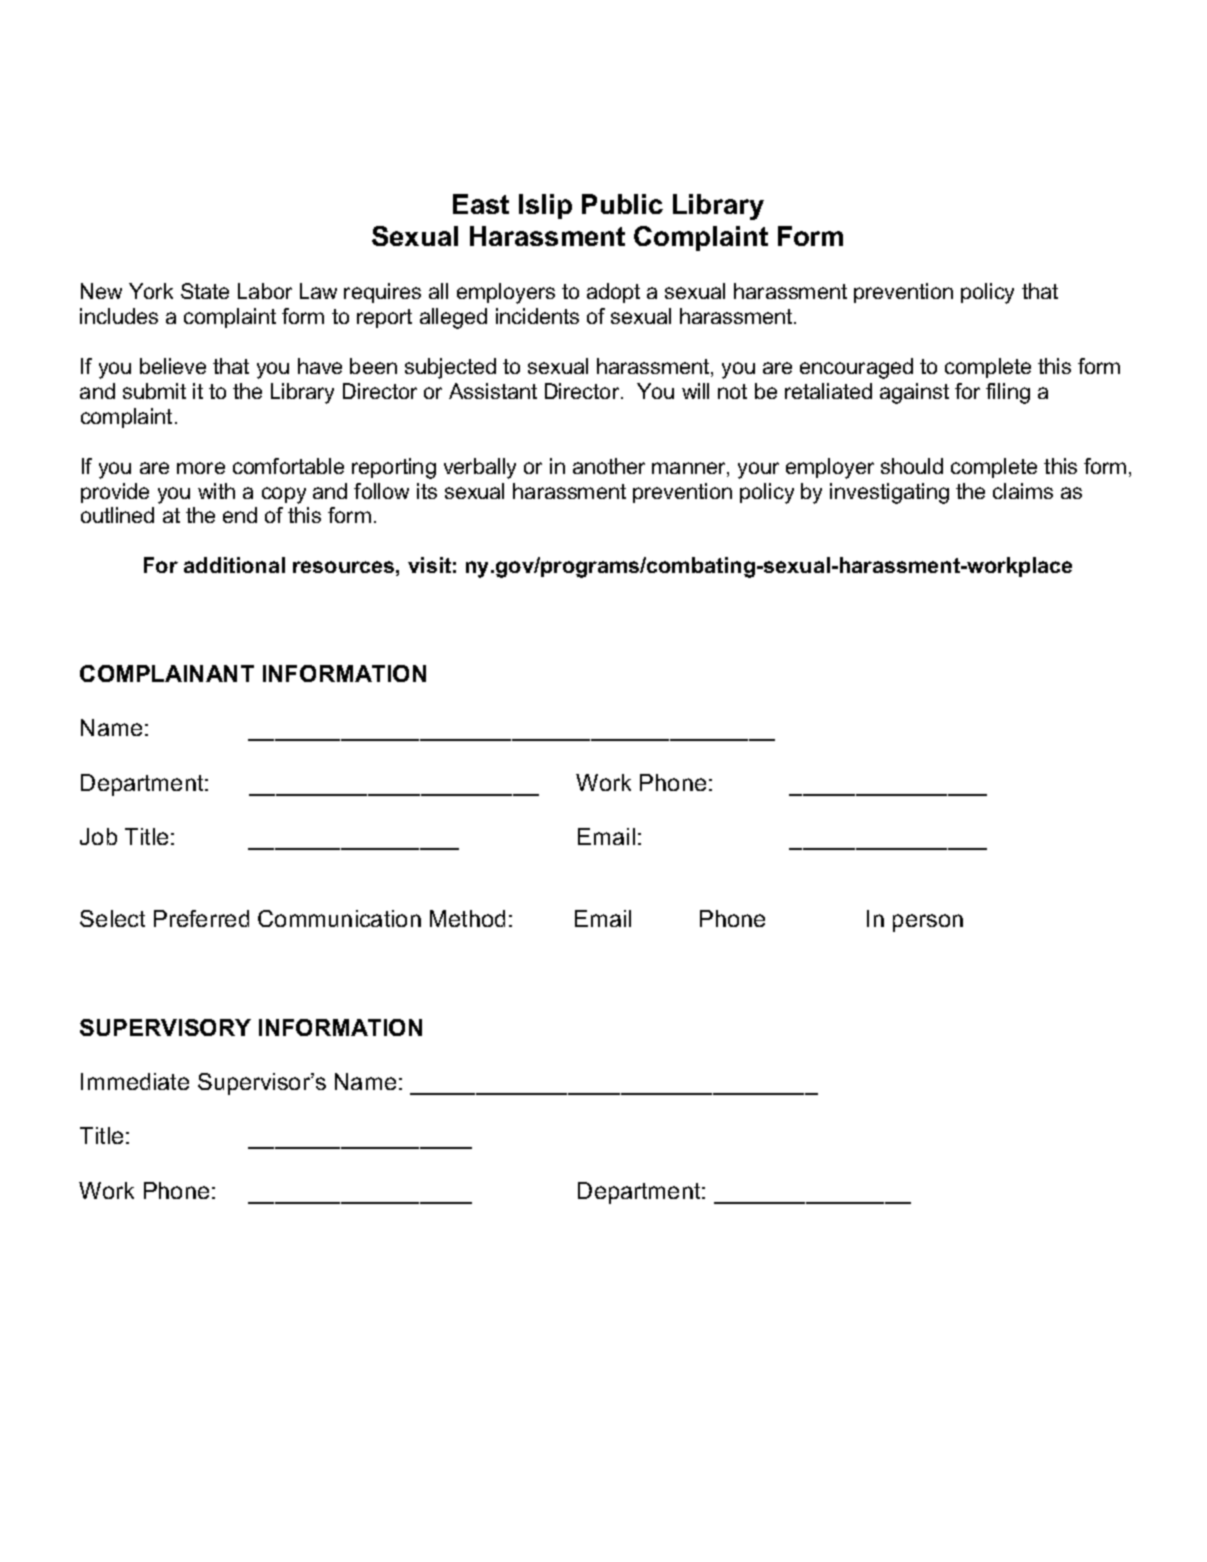 The width and height of the screenshot is (1207, 1562). I want to click on Islip, so click(545, 206).
